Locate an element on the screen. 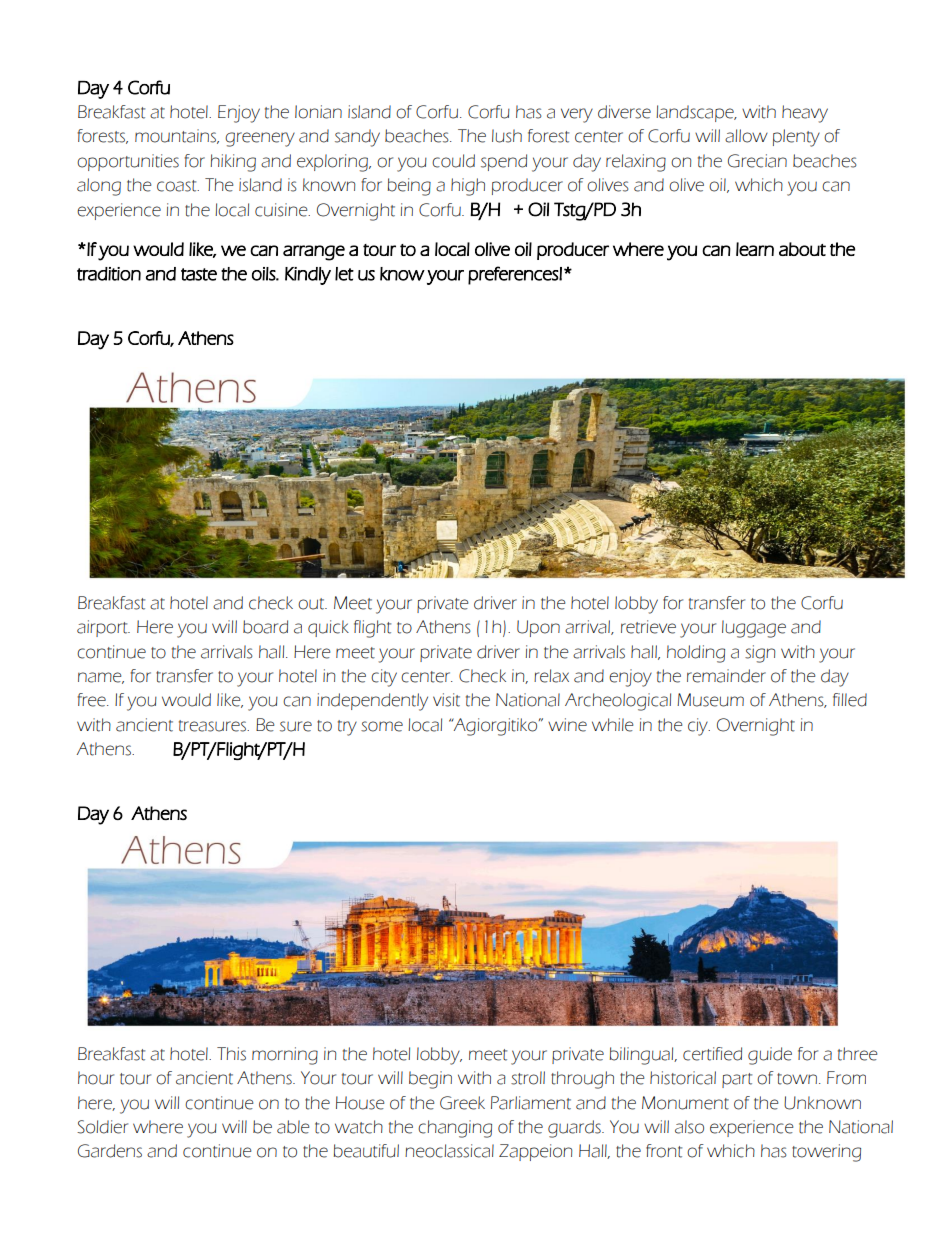 Image resolution: width=952 pixels, height=1233 pixels. part is located at coordinates (737, 1080).
